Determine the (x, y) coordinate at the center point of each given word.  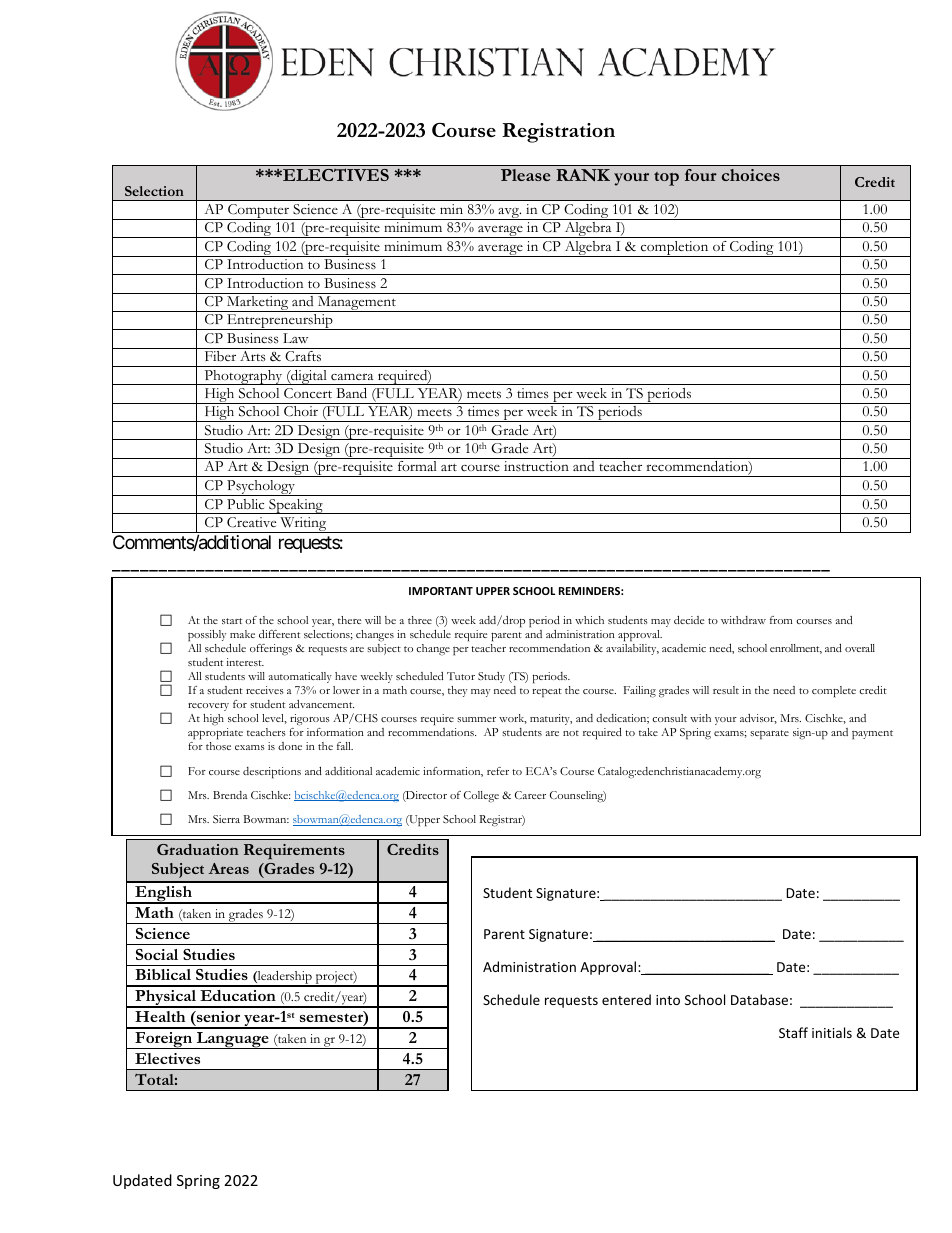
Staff (793, 1032)
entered (626, 999)
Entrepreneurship (280, 322)
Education (238, 995)
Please (525, 175)
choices (750, 175)
